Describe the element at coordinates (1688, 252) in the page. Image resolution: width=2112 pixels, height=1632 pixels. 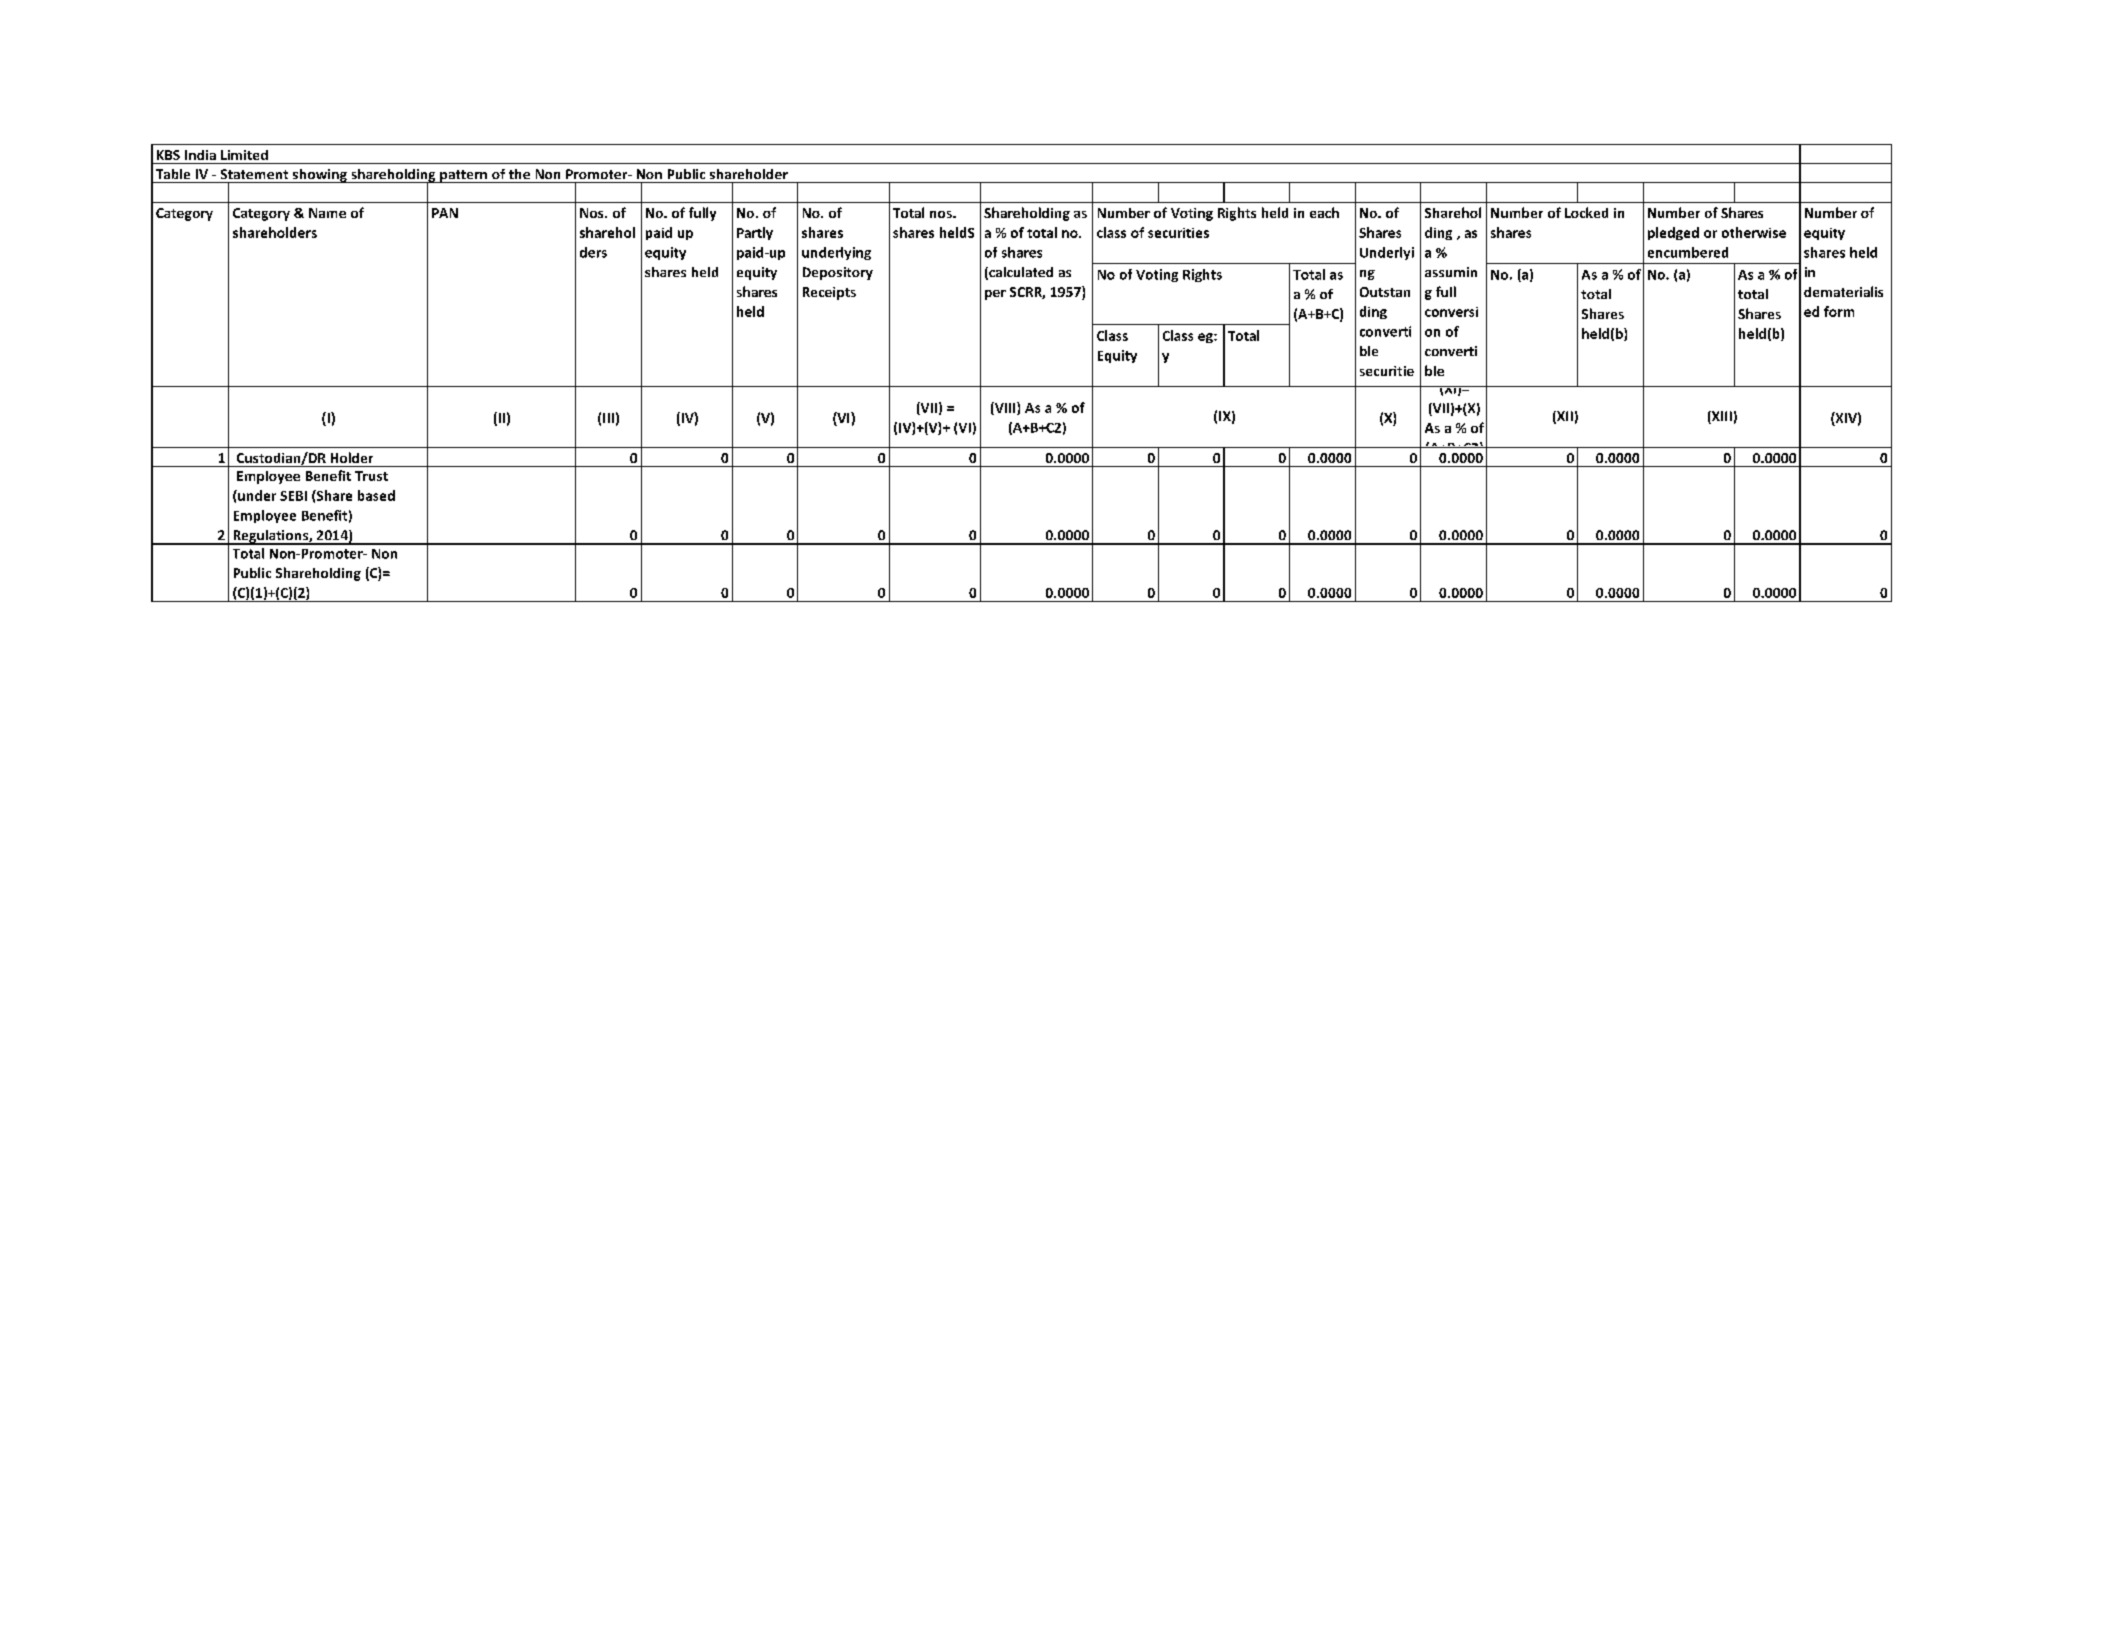
I see `encumbered` at that location.
